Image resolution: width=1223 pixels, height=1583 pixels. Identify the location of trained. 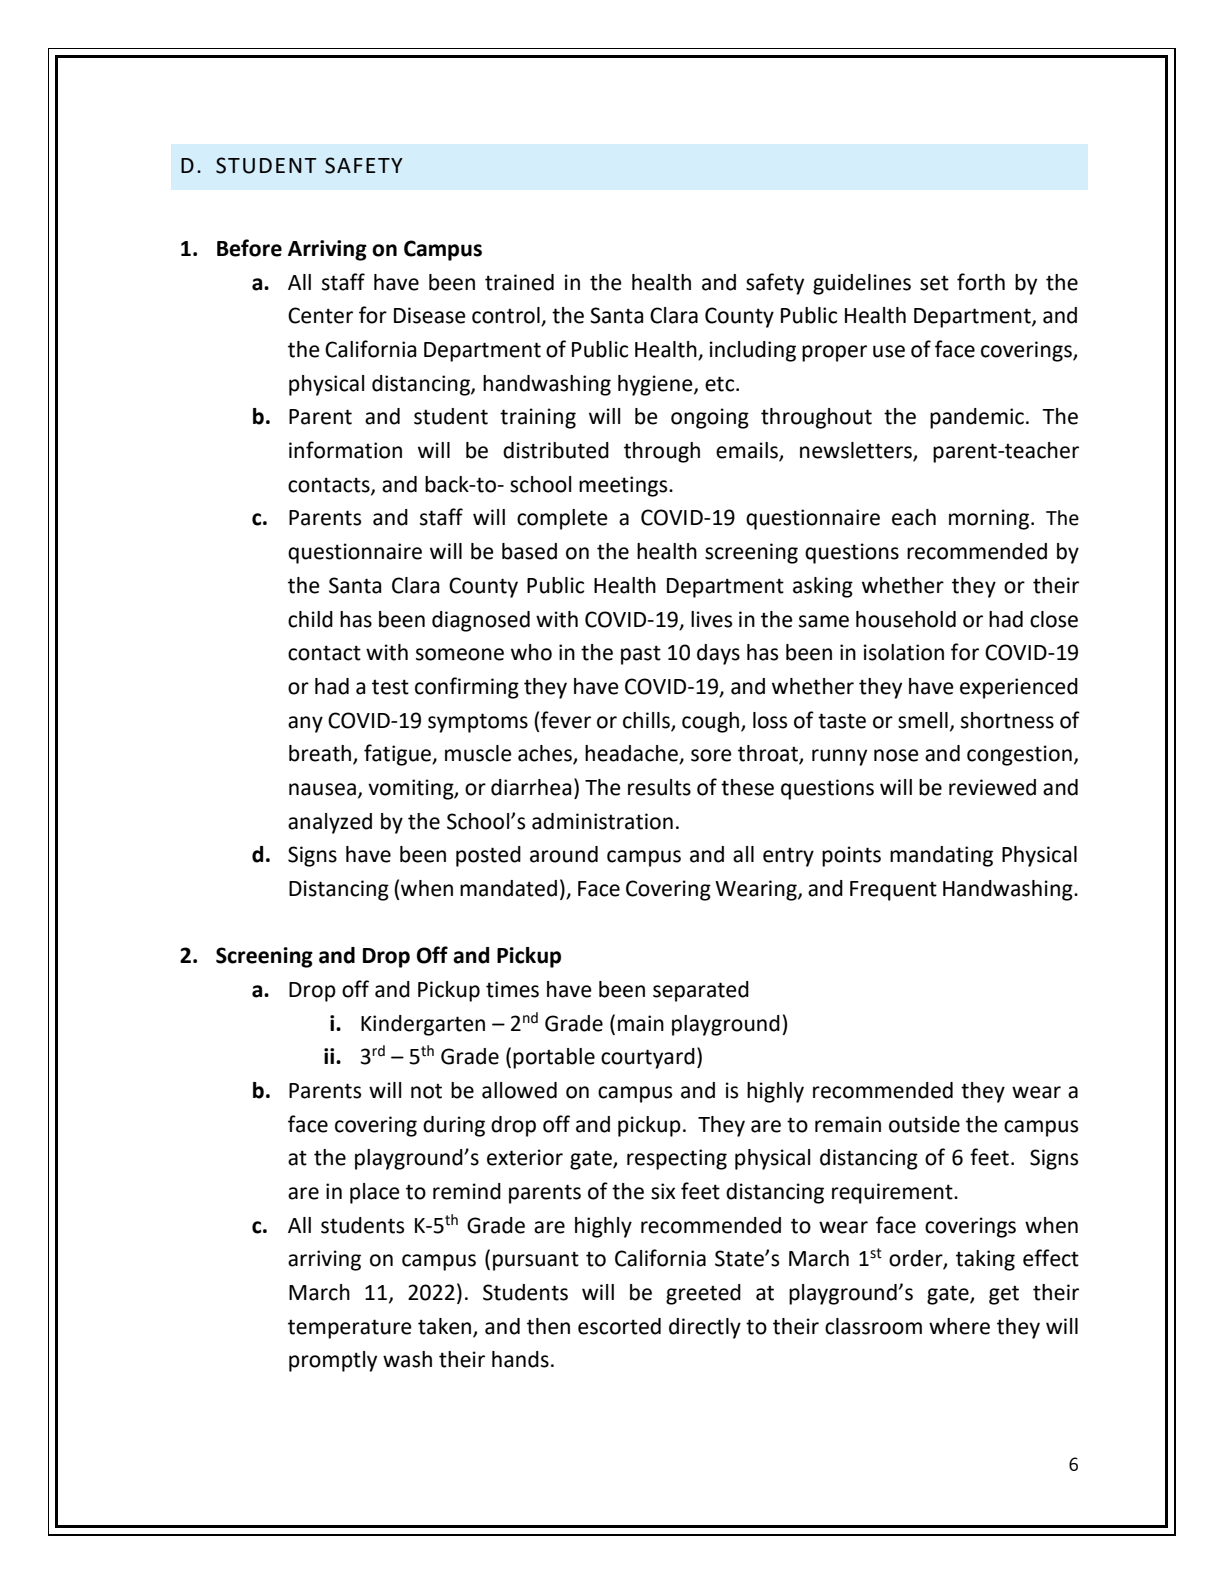
(519, 282).
